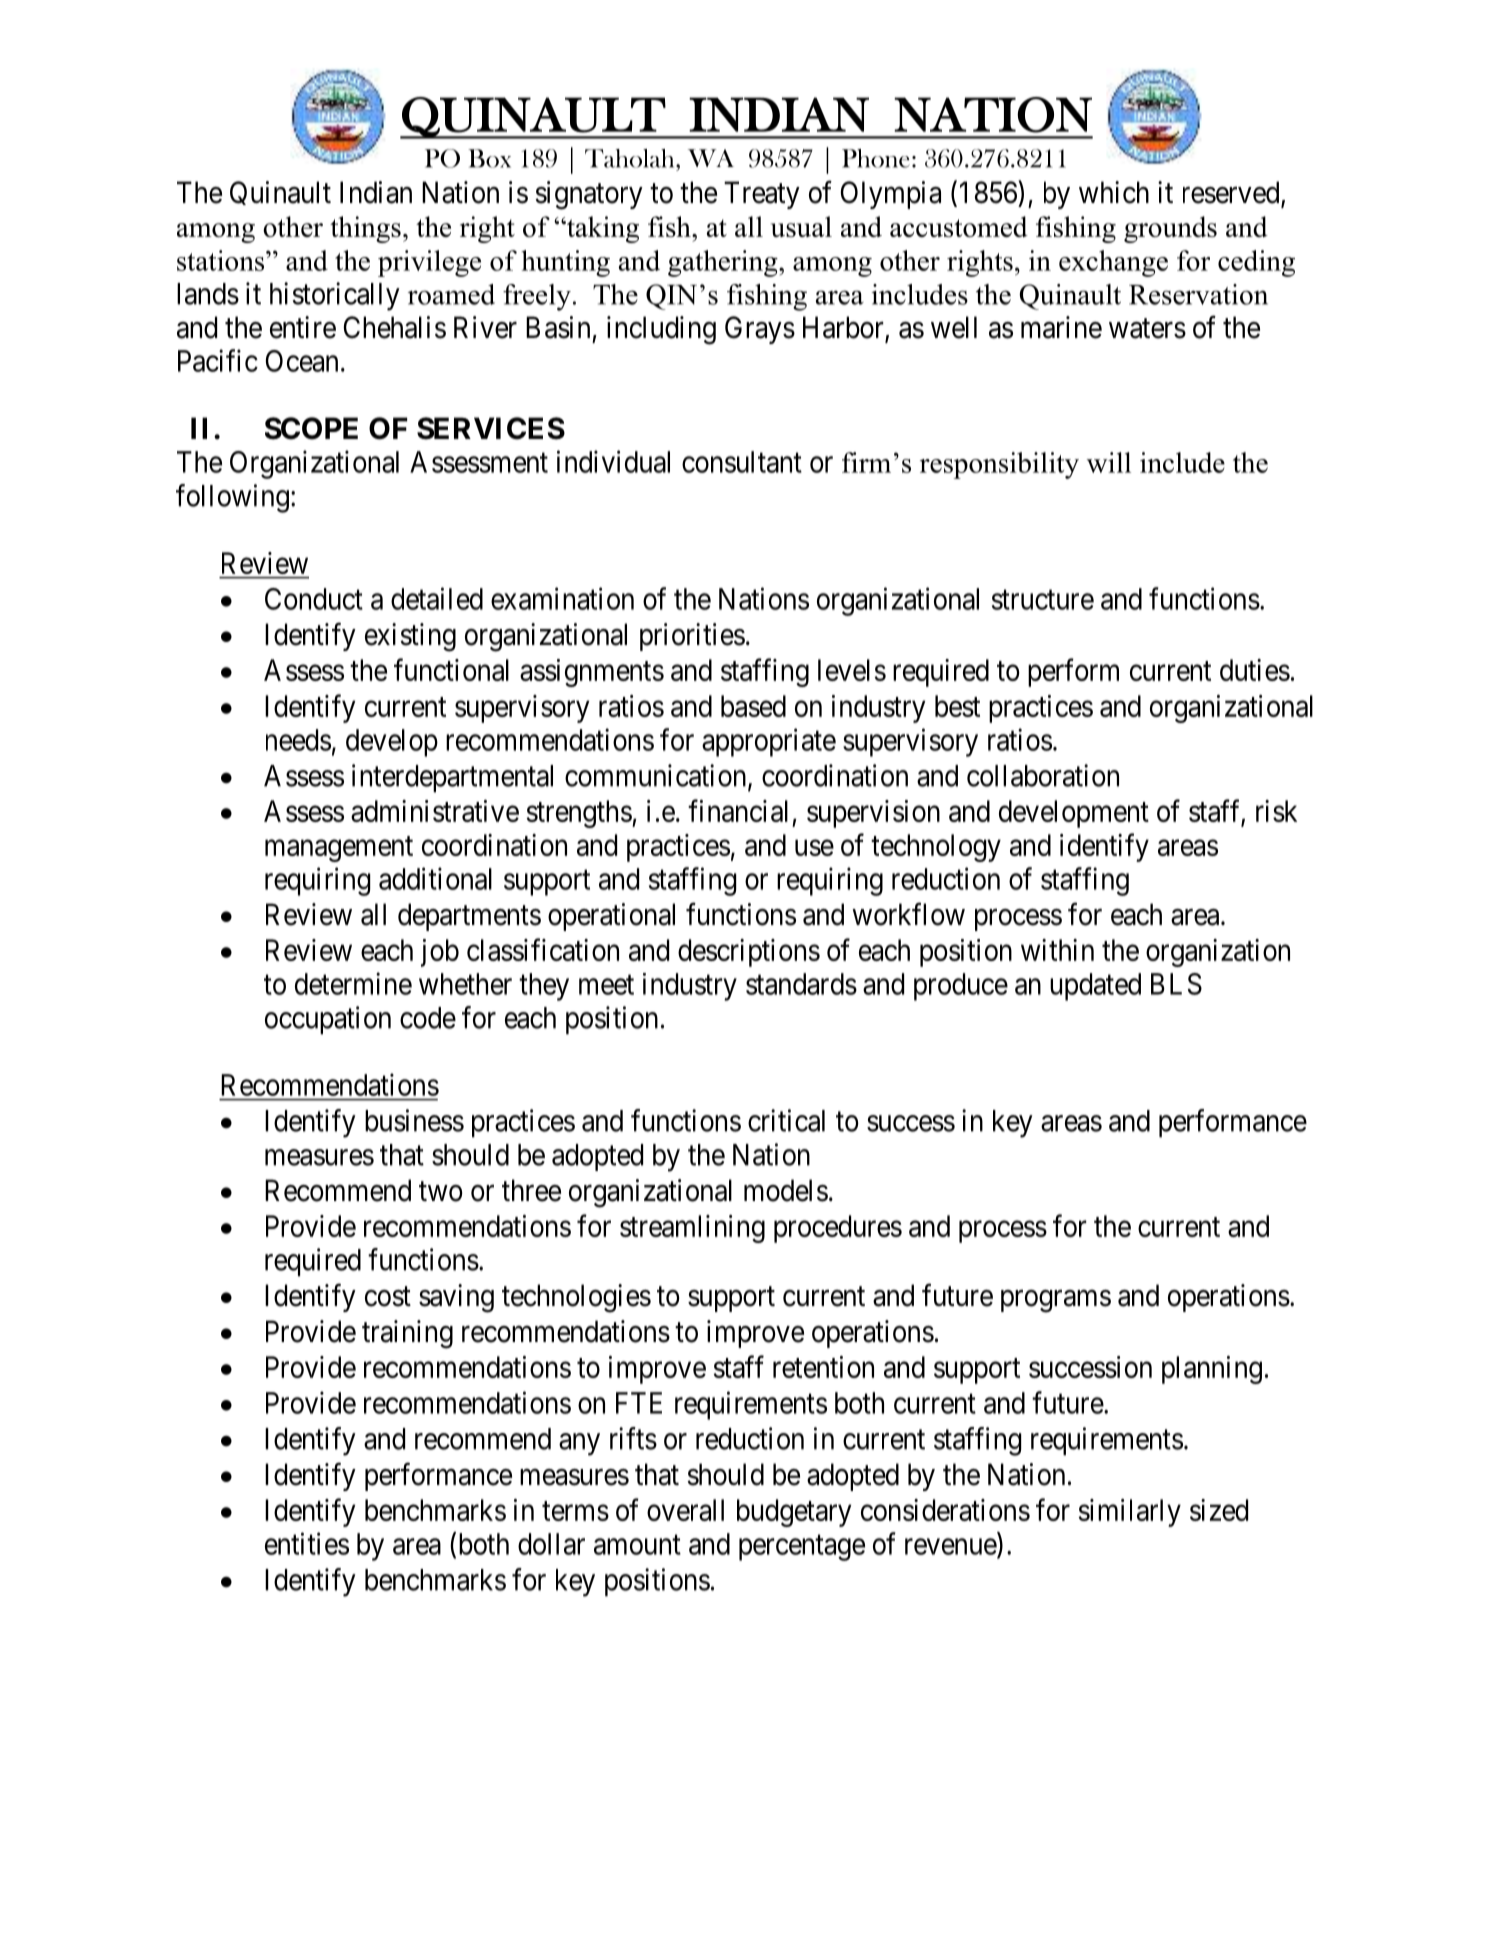 This screenshot has width=1493, height=1933. I want to click on Treaty, so click(762, 195).
